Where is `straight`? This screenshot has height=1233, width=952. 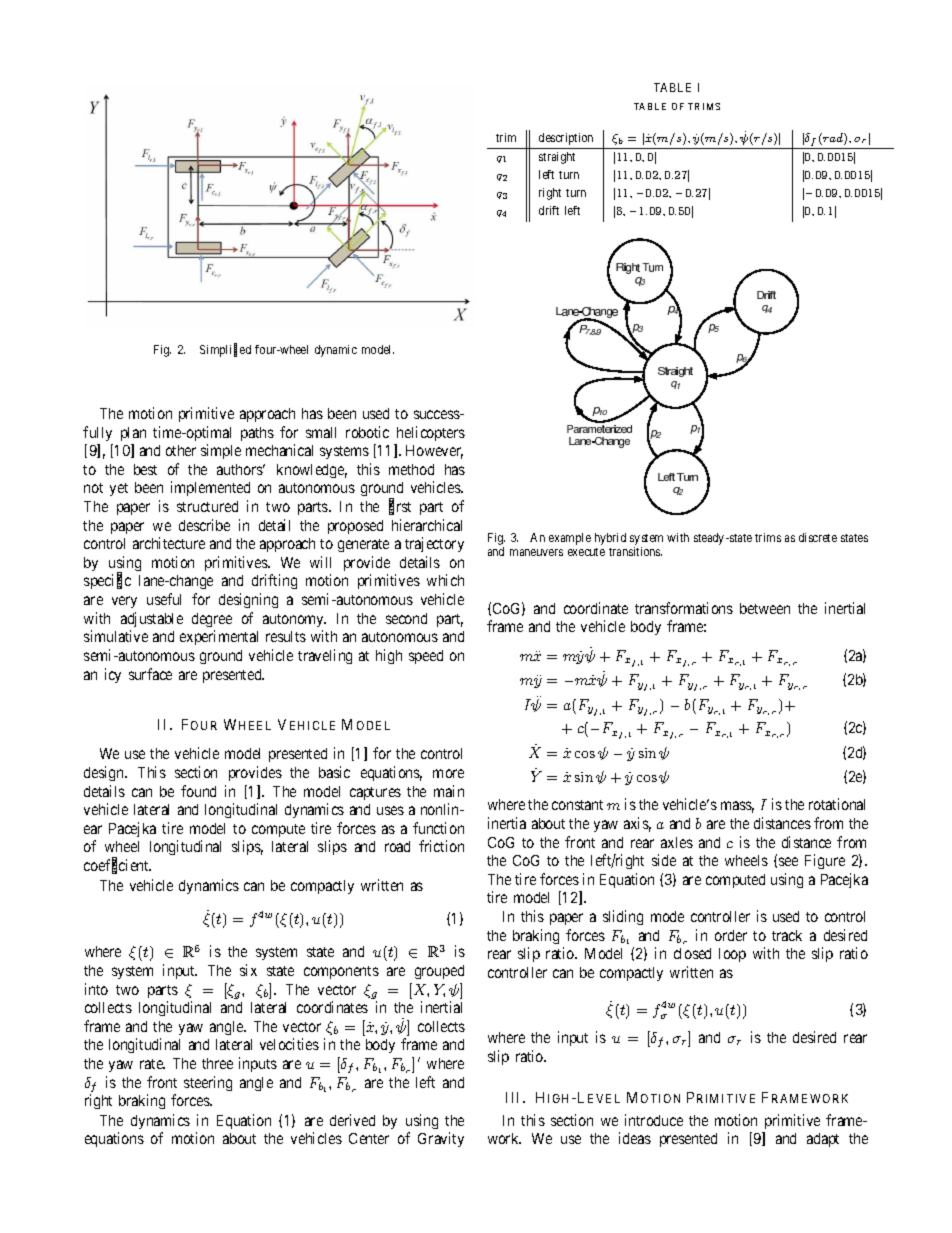 straight is located at coordinates (557, 158).
